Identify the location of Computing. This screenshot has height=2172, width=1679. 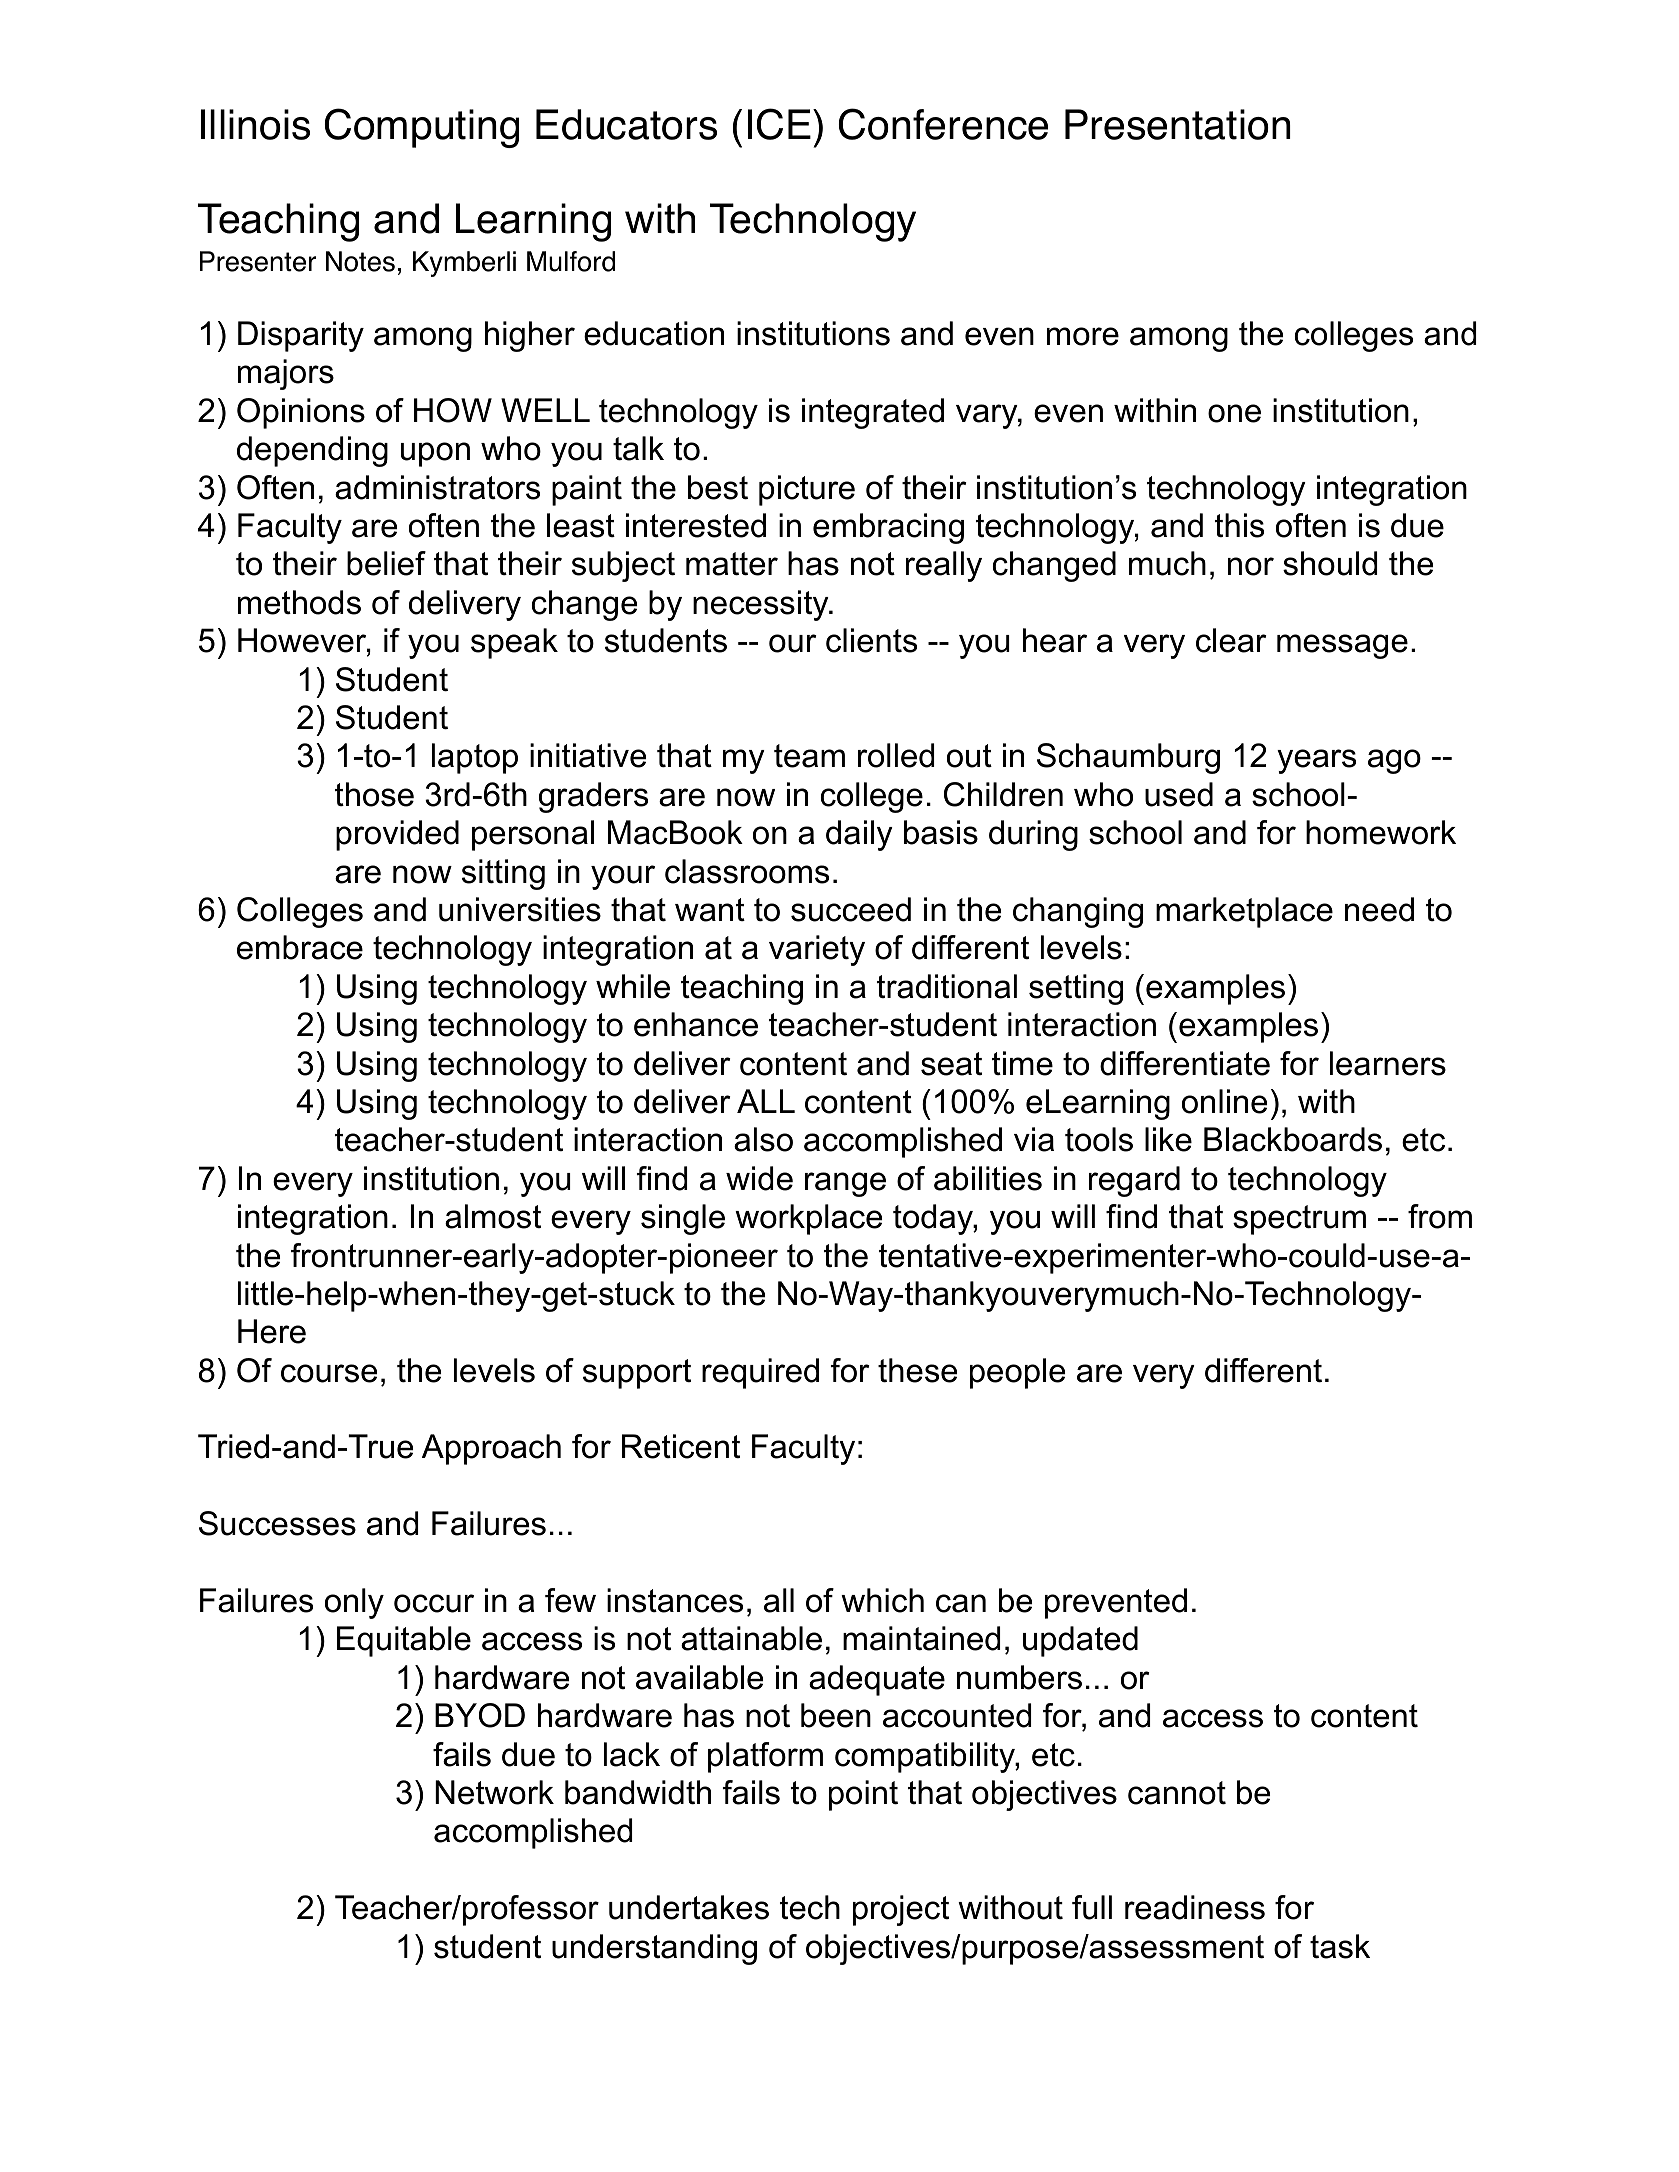
(422, 128).
